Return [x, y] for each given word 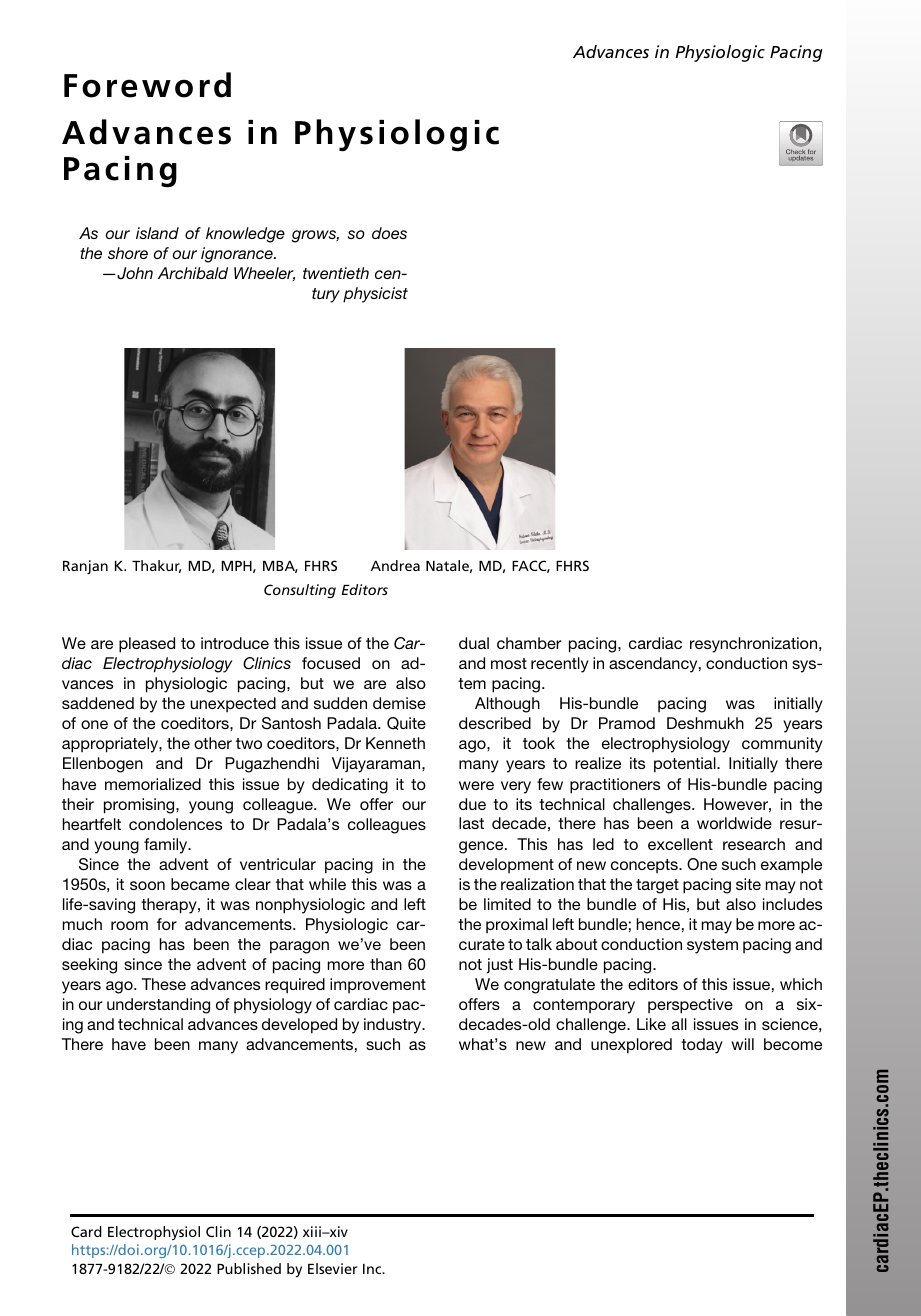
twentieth [336, 273]
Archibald [193, 273]
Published [249, 1268]
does [389, 233]
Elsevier [333, 1268]
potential [686, 765]
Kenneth [395, 743]
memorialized [153, 784]
